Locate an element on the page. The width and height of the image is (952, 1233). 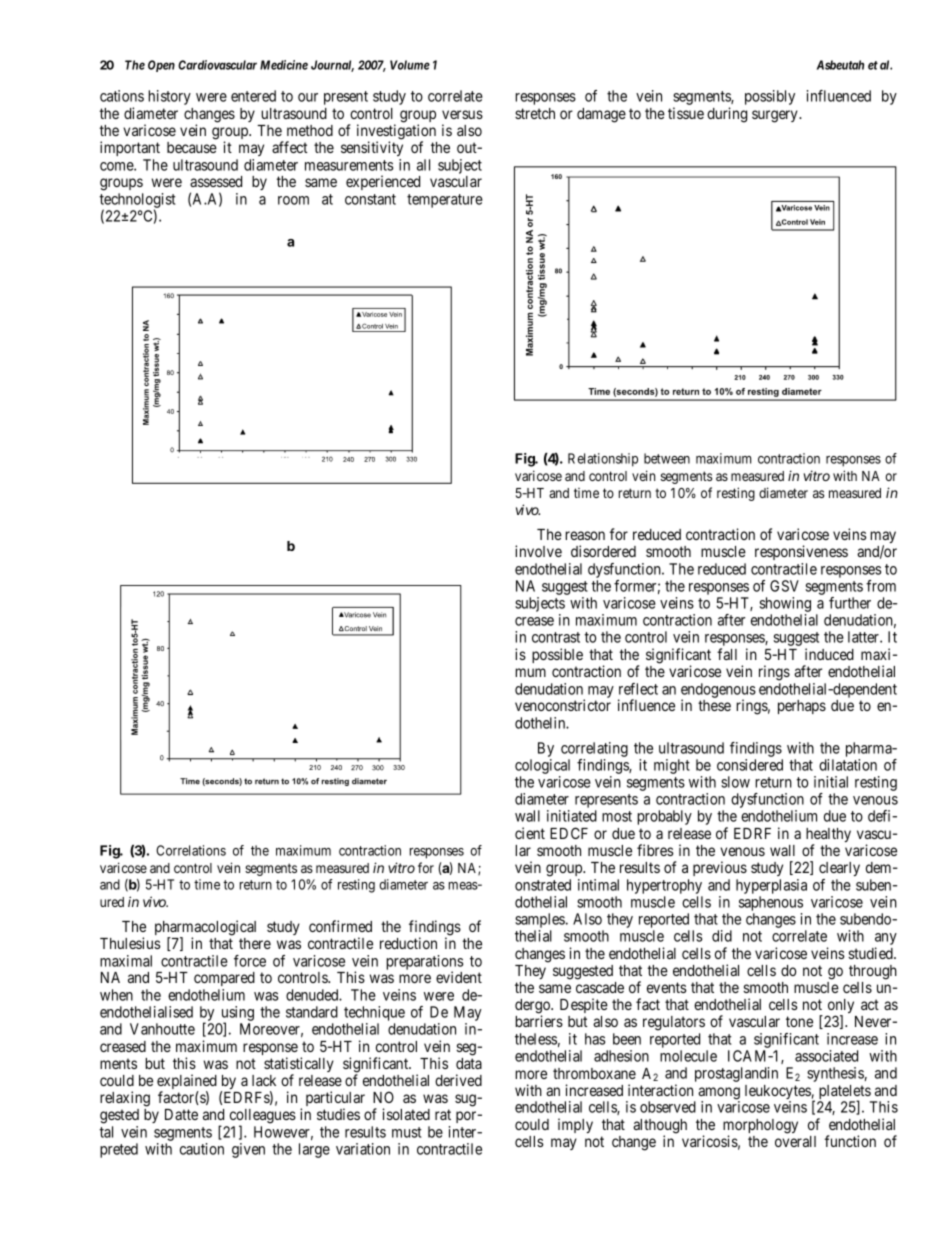
stretch is located at coordinates (535, 113).
